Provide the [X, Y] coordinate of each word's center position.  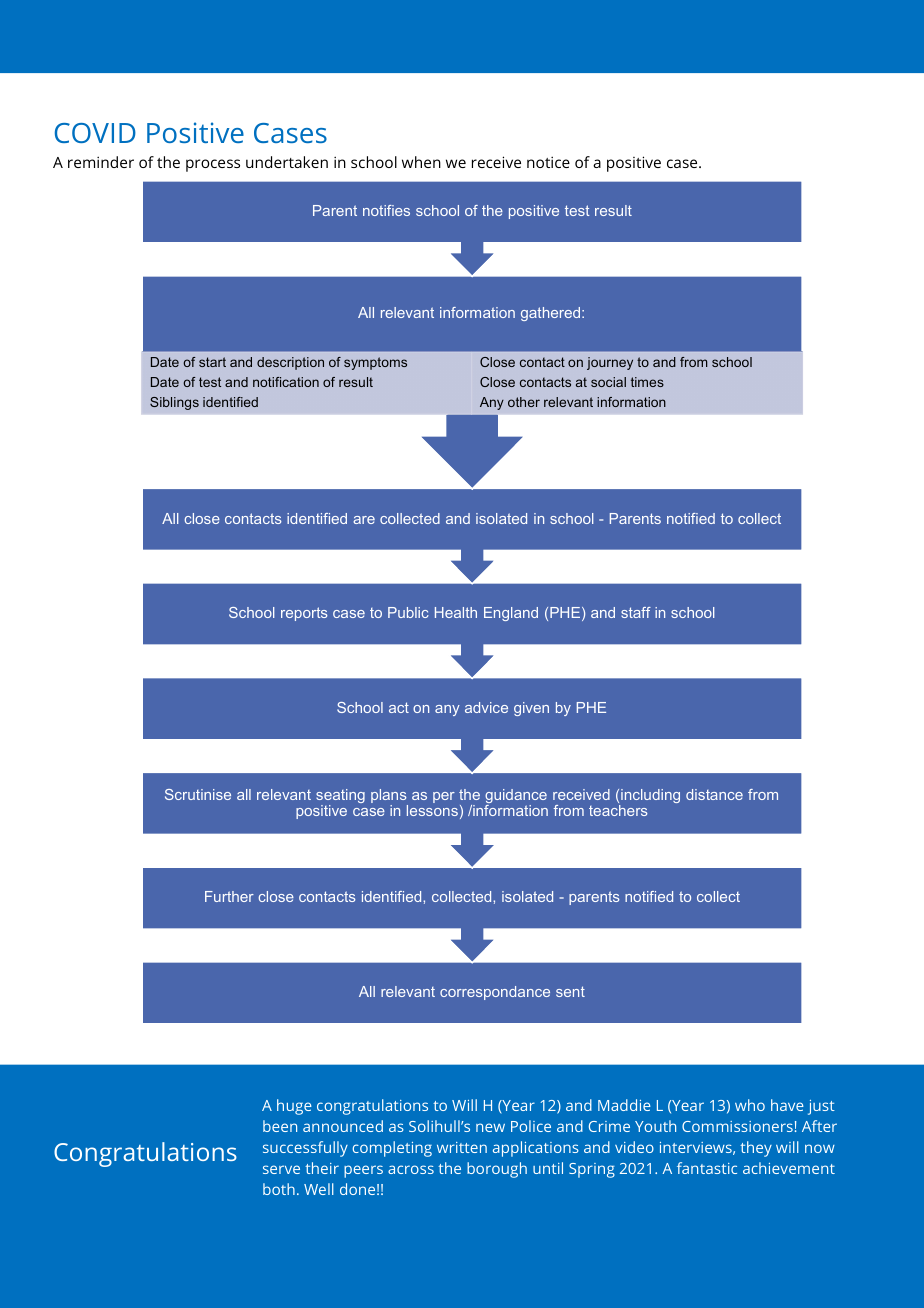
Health [456, 612]
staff [636, 612]
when [421, 162]
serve [281, 1169]
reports [304, 614]
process [213, 165]
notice [548, 162]
